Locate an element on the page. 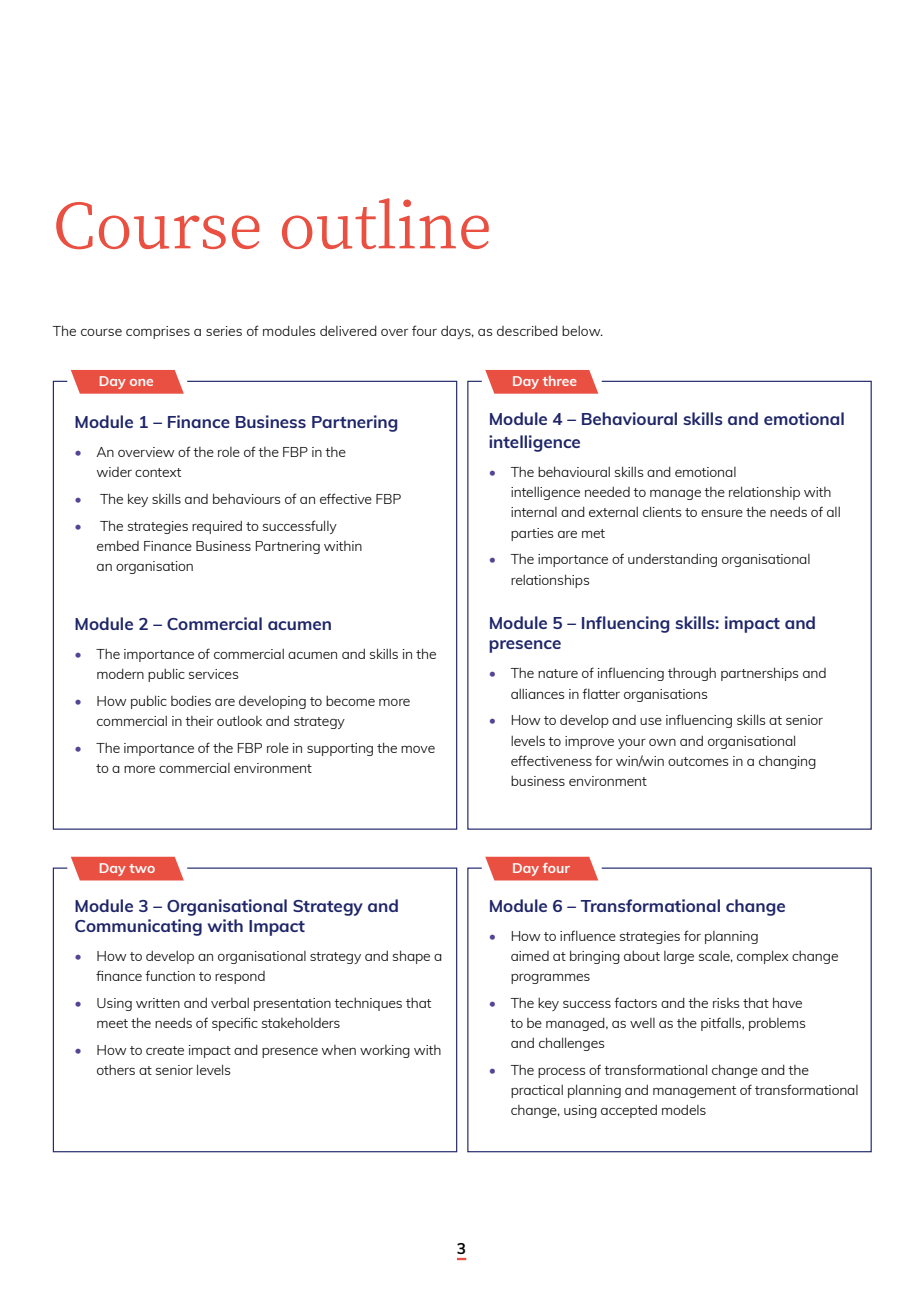 Image resolution: width=924 pixels, height=1308 pixels. ensure is located at coordinates (722, 513).
